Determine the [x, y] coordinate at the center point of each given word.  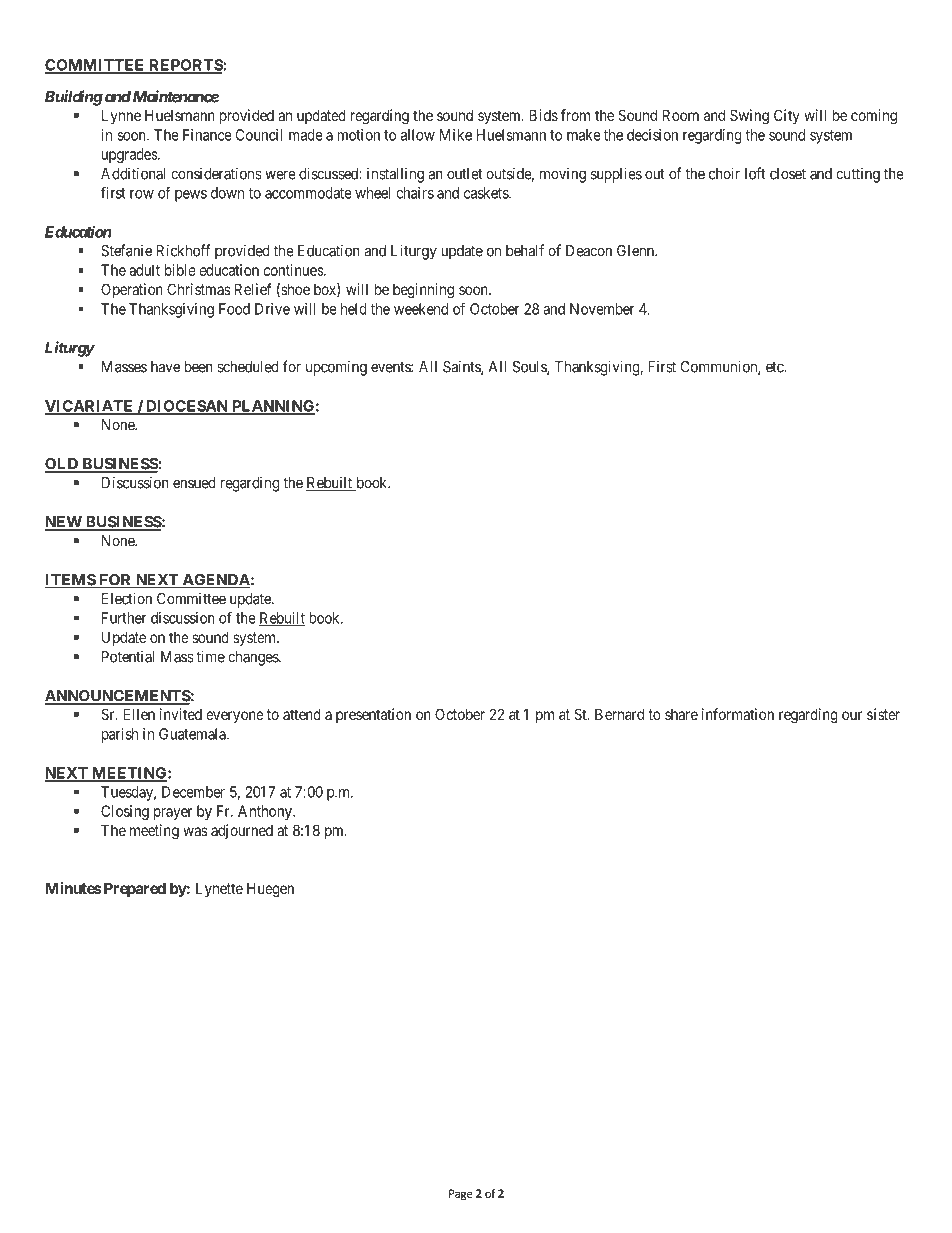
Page [461, 1194]
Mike [456, 135]
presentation [373, 715]
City [787, 116]
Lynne [121, 116]
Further [124, 618]
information [738, 714]
